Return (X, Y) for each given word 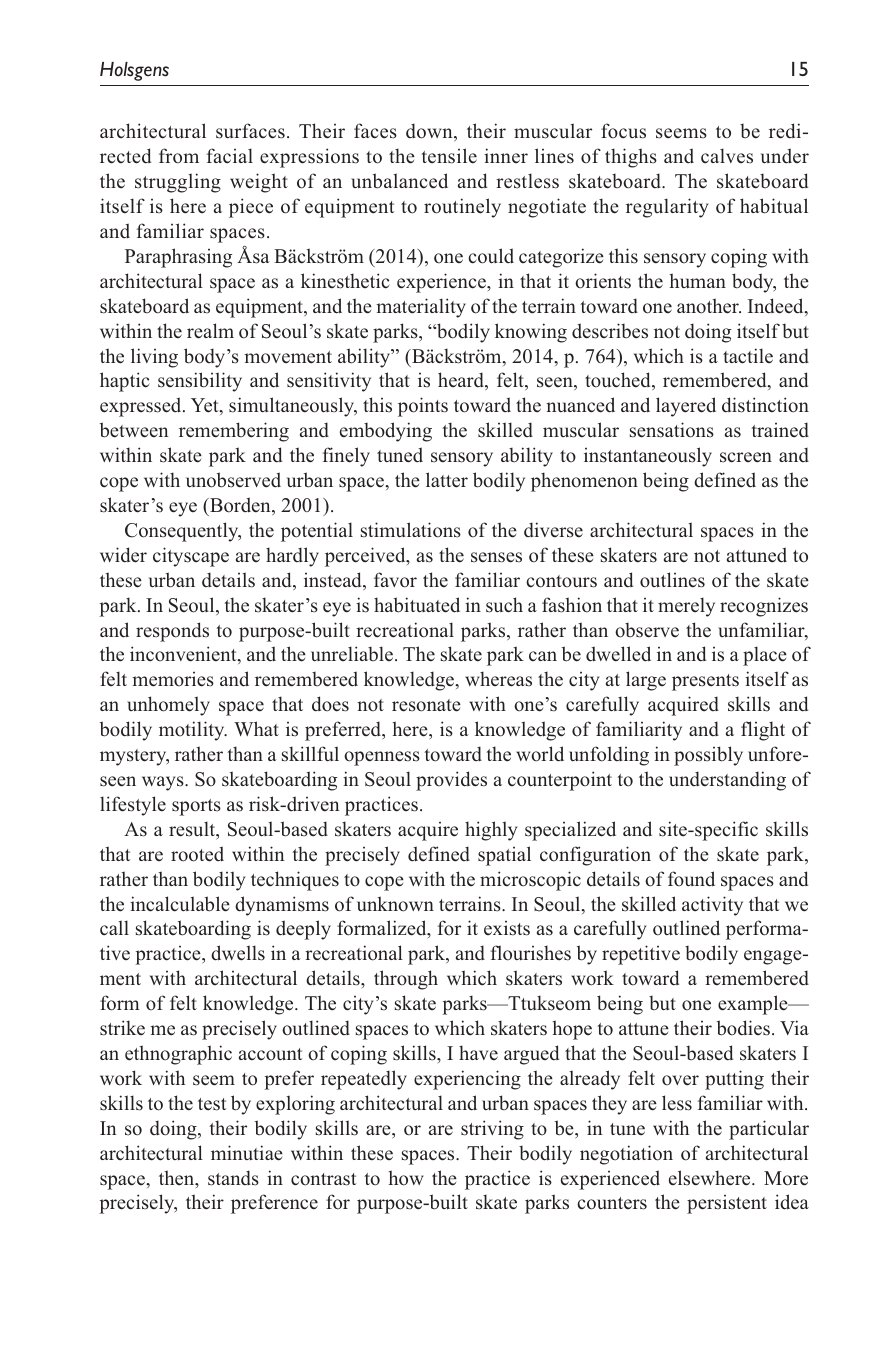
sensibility (200, 382)
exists (507, 928)
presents (705, 682)
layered (686, 407)
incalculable (180, 904)
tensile (449, 156)
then (178, 1179)
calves (727, 156)
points (423, 407)
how (406, 1178)
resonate (426, 705)
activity (712, 906)
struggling (178, 183)
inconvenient (184, 655)
